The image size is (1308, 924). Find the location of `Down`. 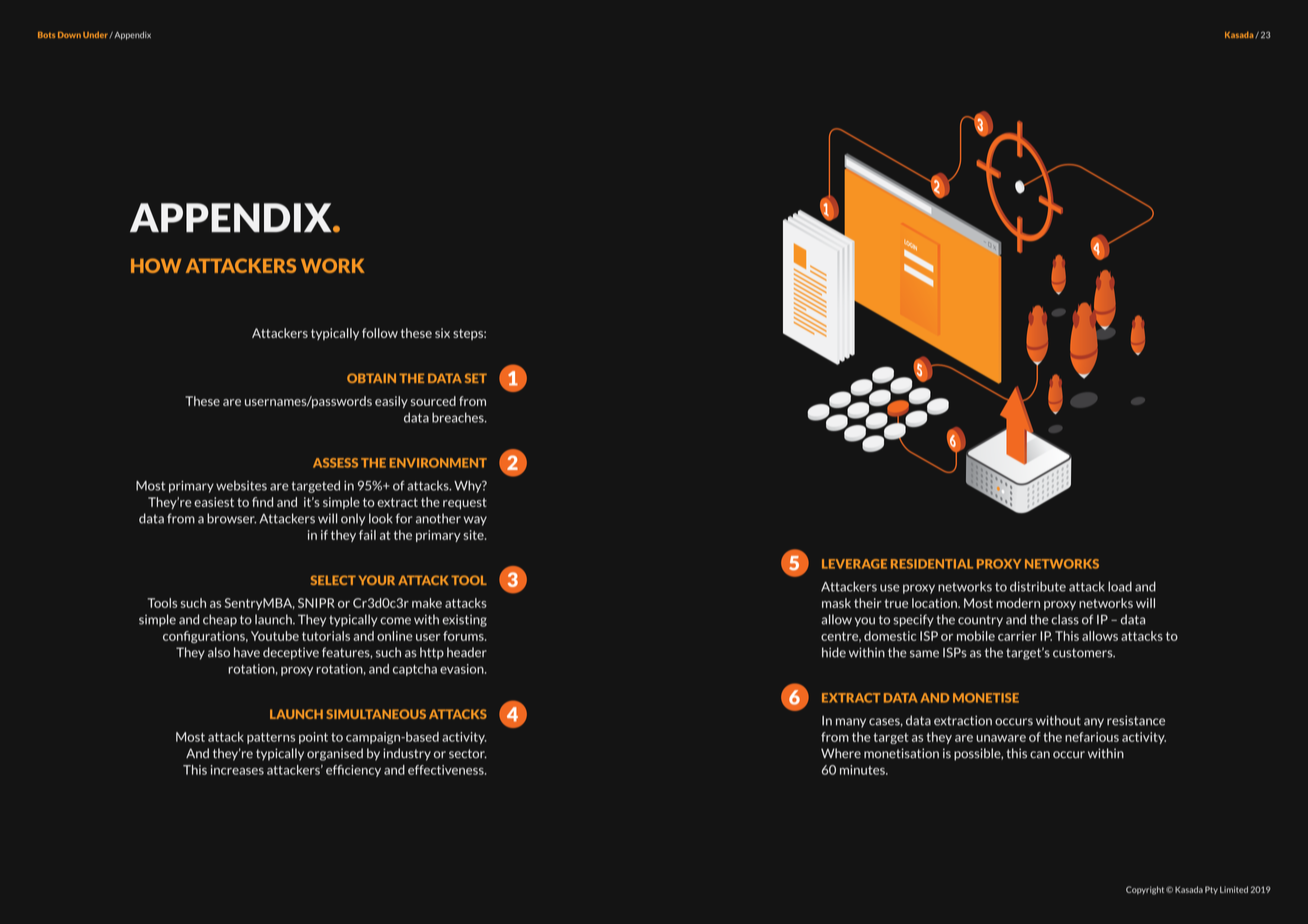

Down is located at coordinates (69, 35).
